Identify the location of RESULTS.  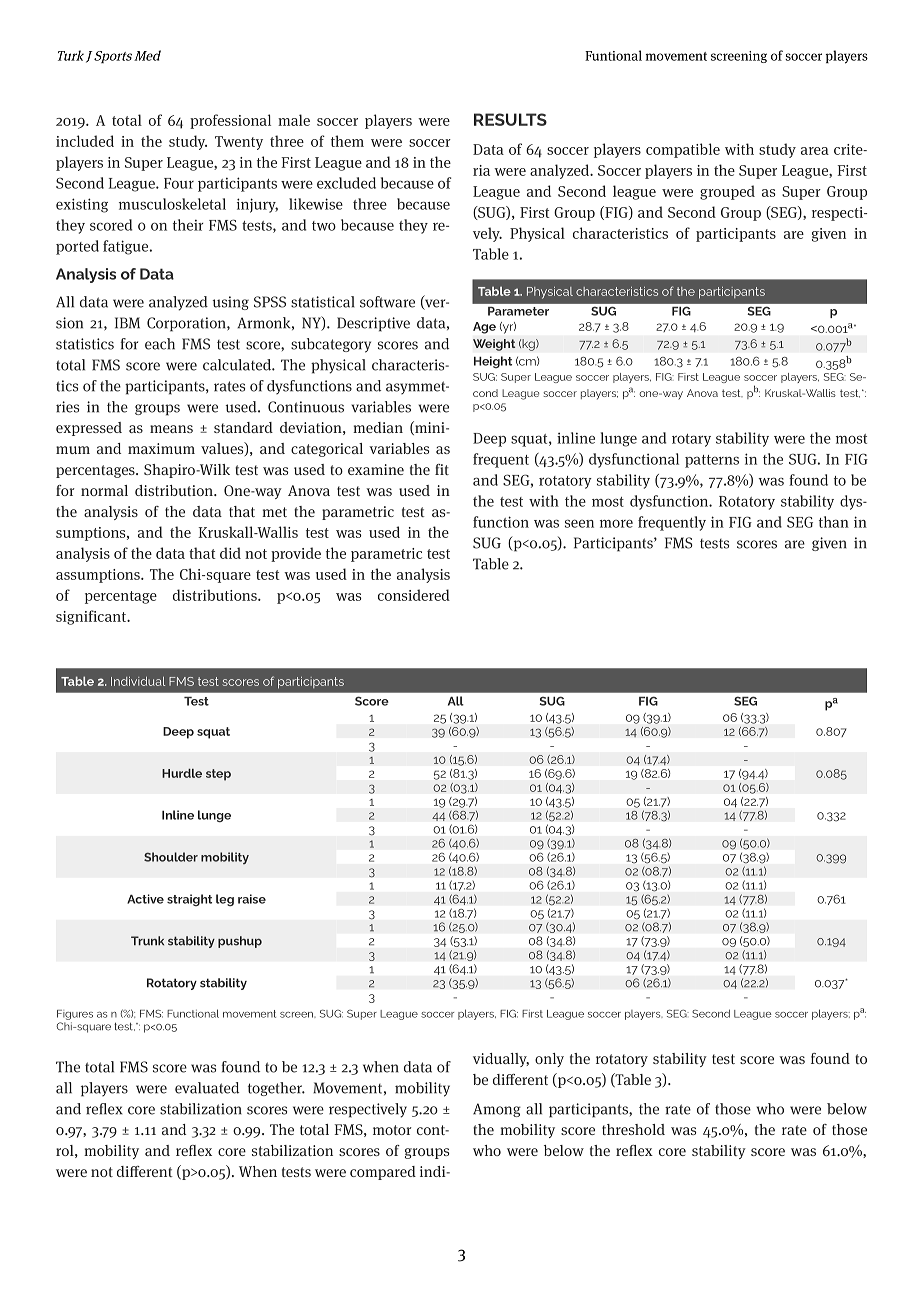
(510, 119).
